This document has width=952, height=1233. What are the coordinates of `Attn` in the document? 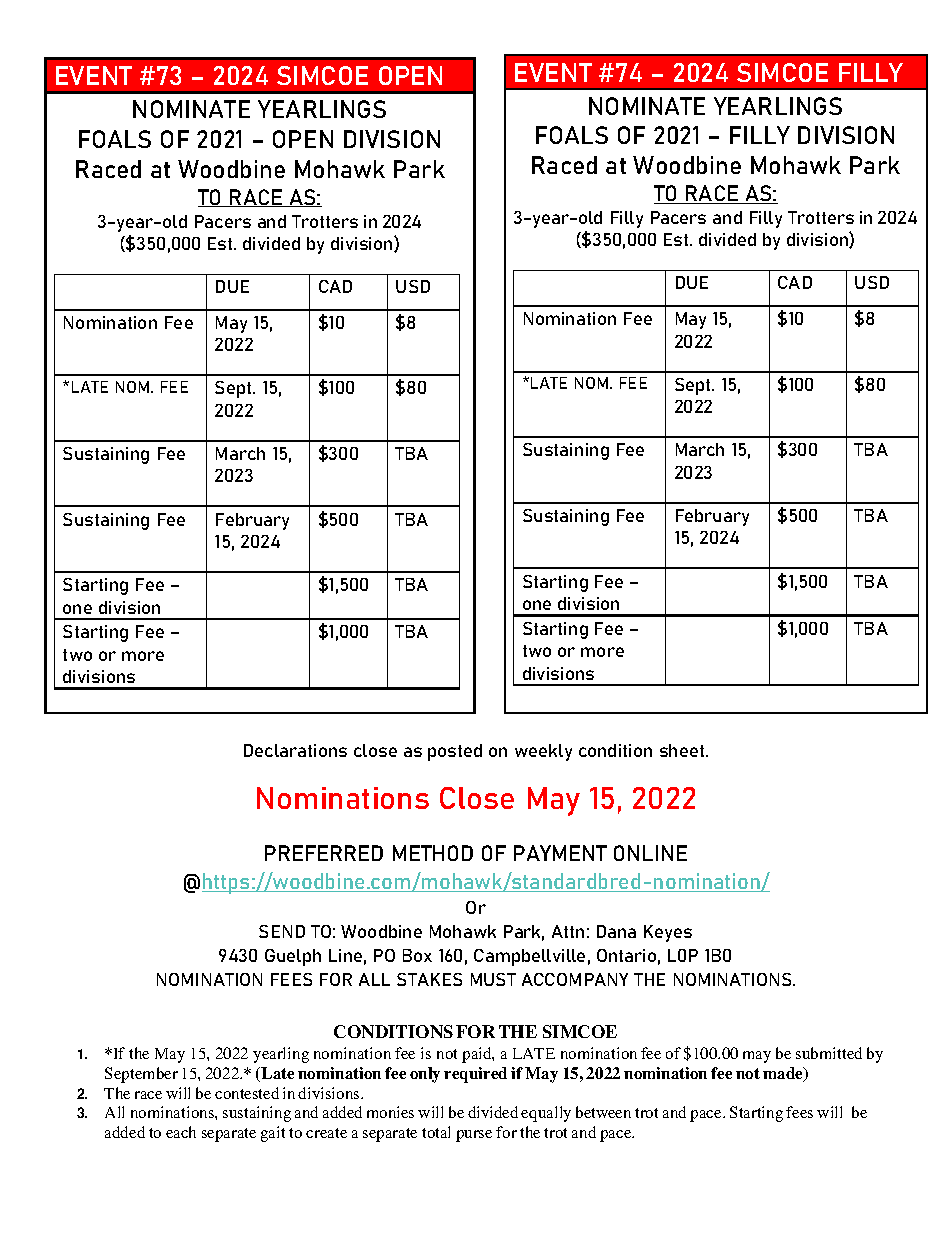 It's located at (568, 931).
